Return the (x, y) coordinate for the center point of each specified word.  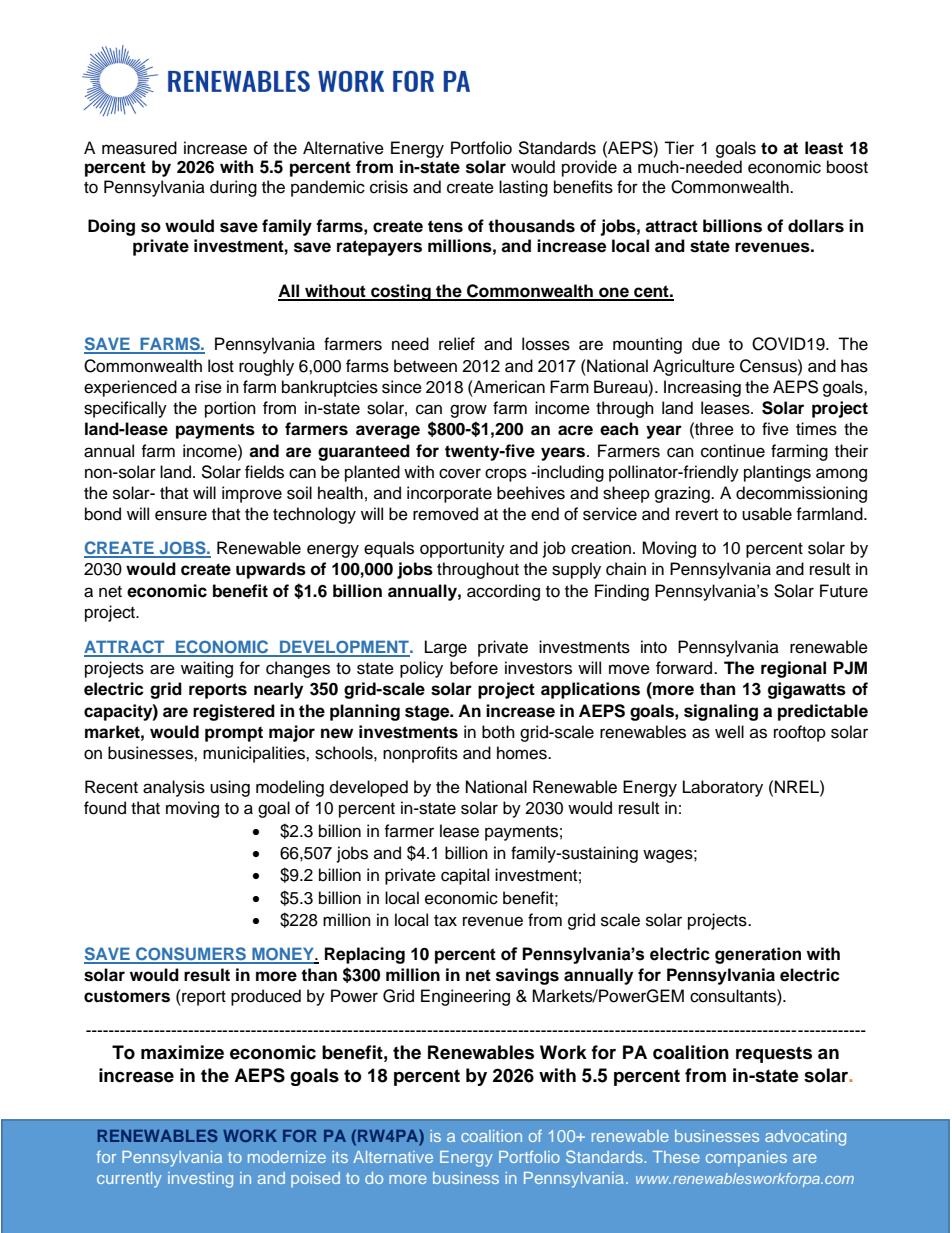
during (233, 188)
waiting (207, 669)
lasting (523, 188)
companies (746, 1159)
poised (315, 1179)
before (474, 668)
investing (200, 1180)
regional (793, 669)
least (824, 148)
